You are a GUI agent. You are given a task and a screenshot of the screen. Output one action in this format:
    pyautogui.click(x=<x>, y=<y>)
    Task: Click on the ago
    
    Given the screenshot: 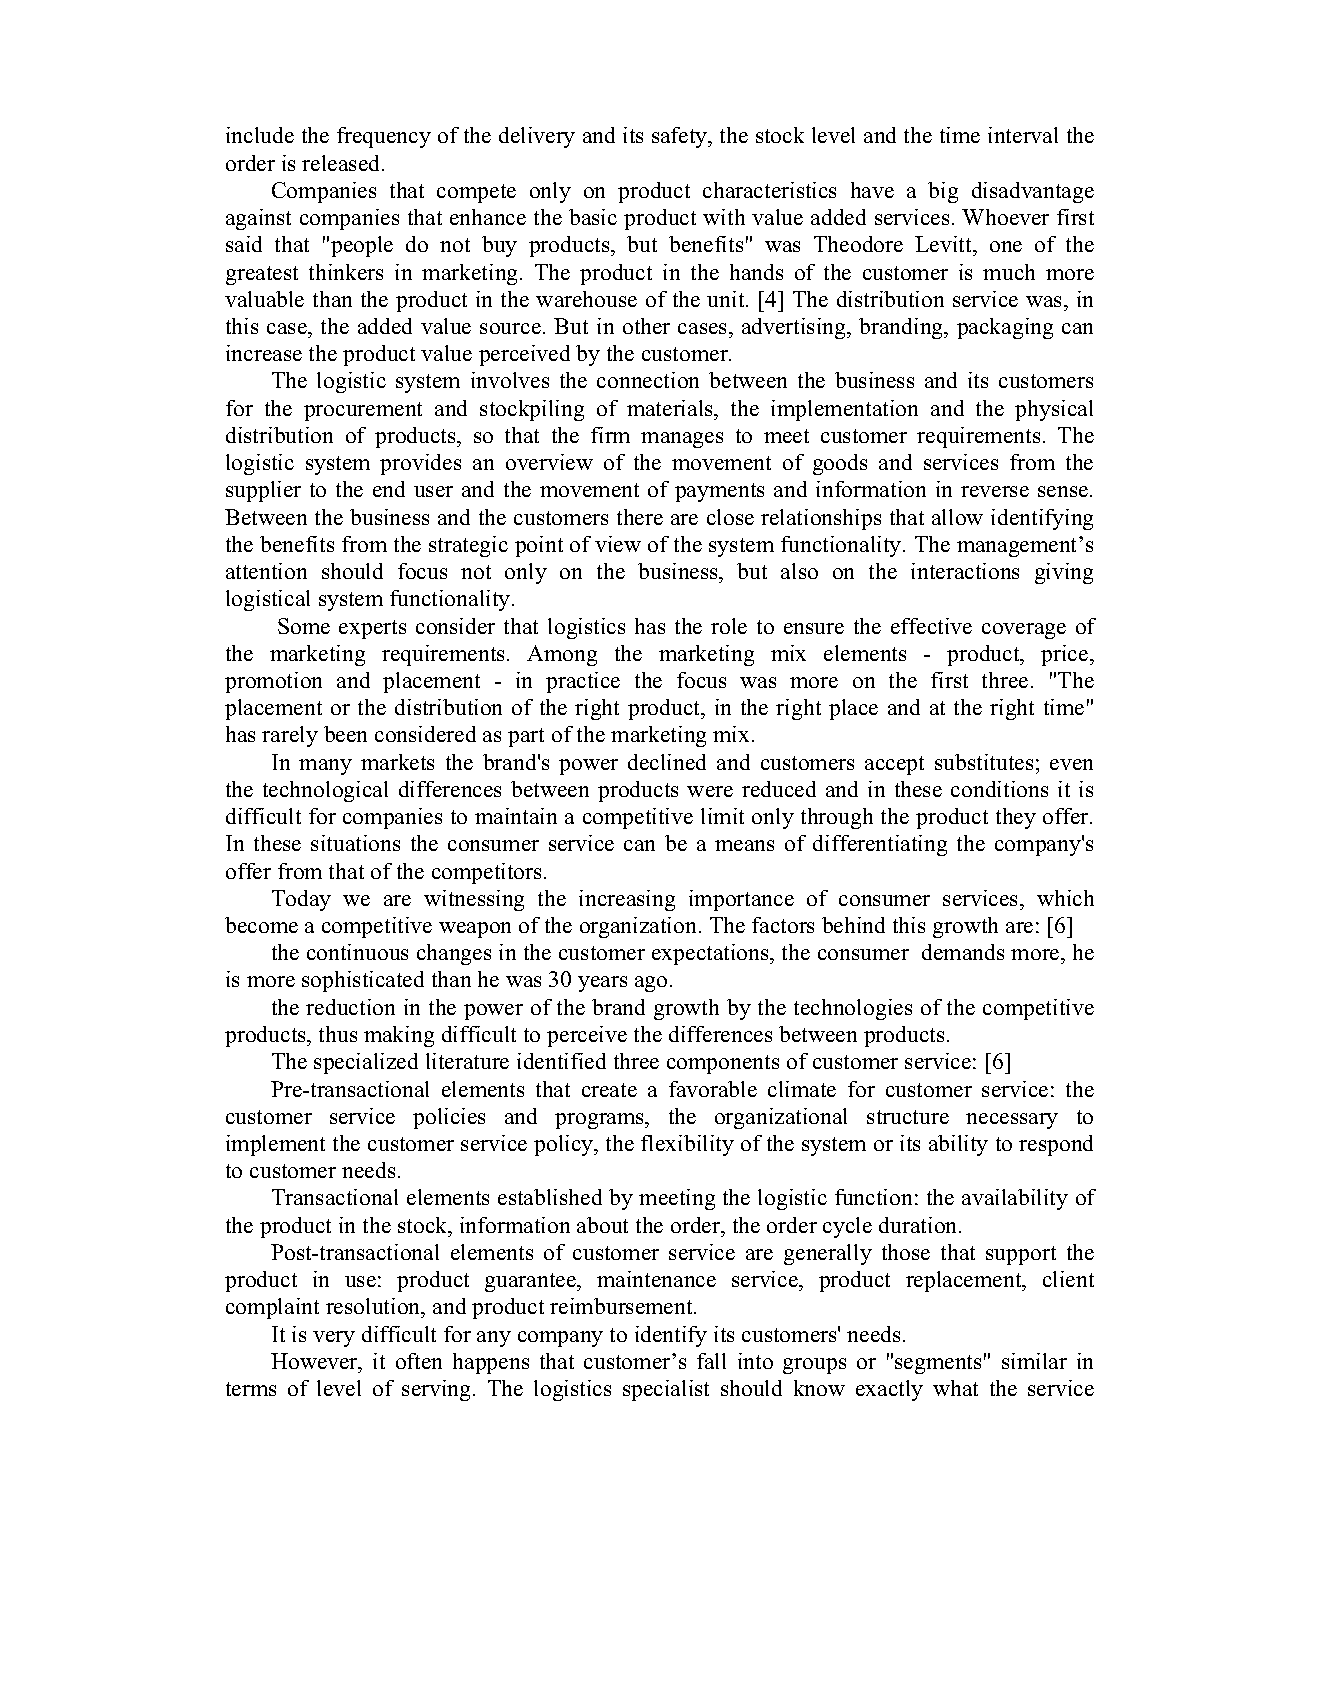 What is the action you would take?
    pyautogui.click(x=651, y=984)
